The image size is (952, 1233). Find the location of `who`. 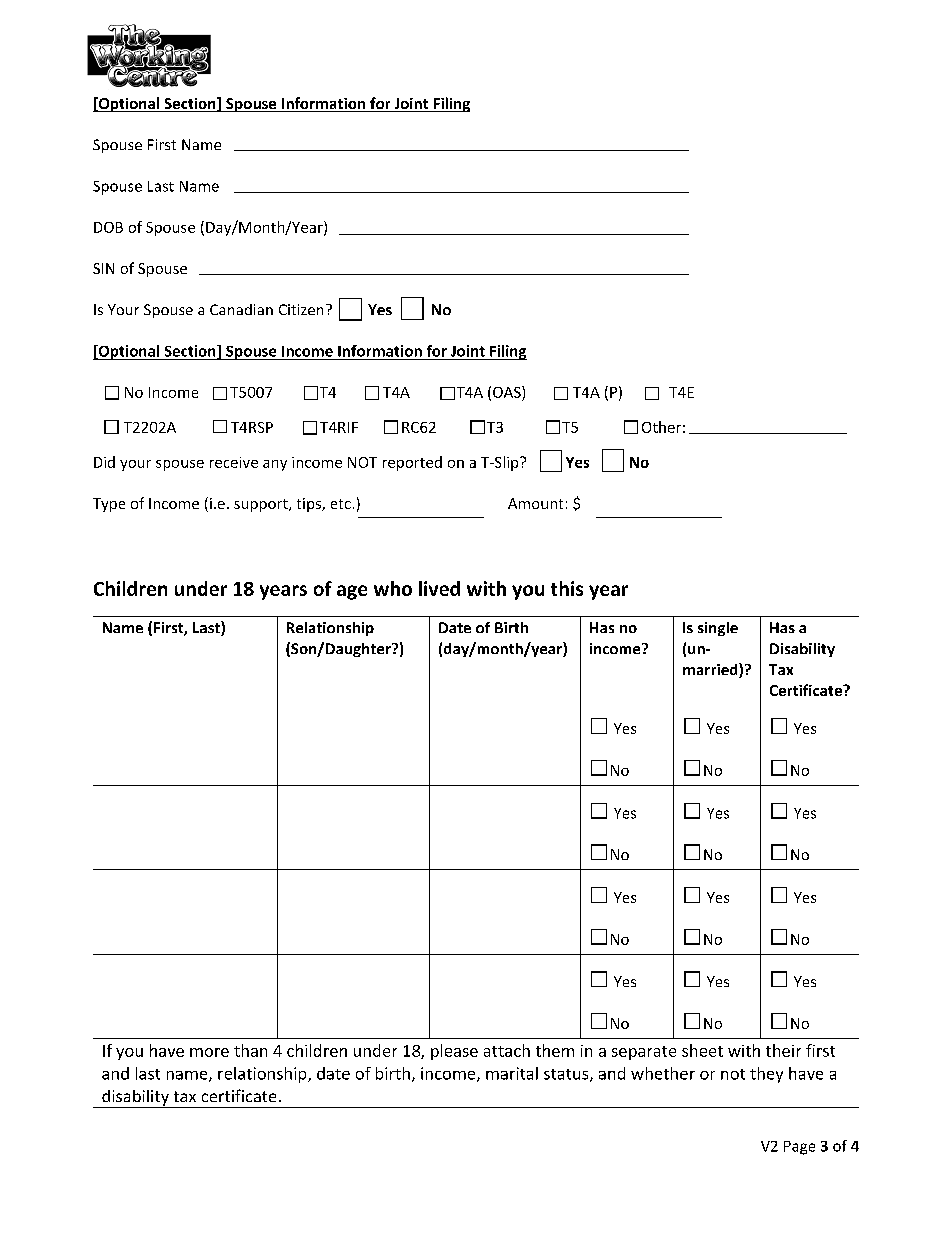

who is located at coordinates (393, 588).
